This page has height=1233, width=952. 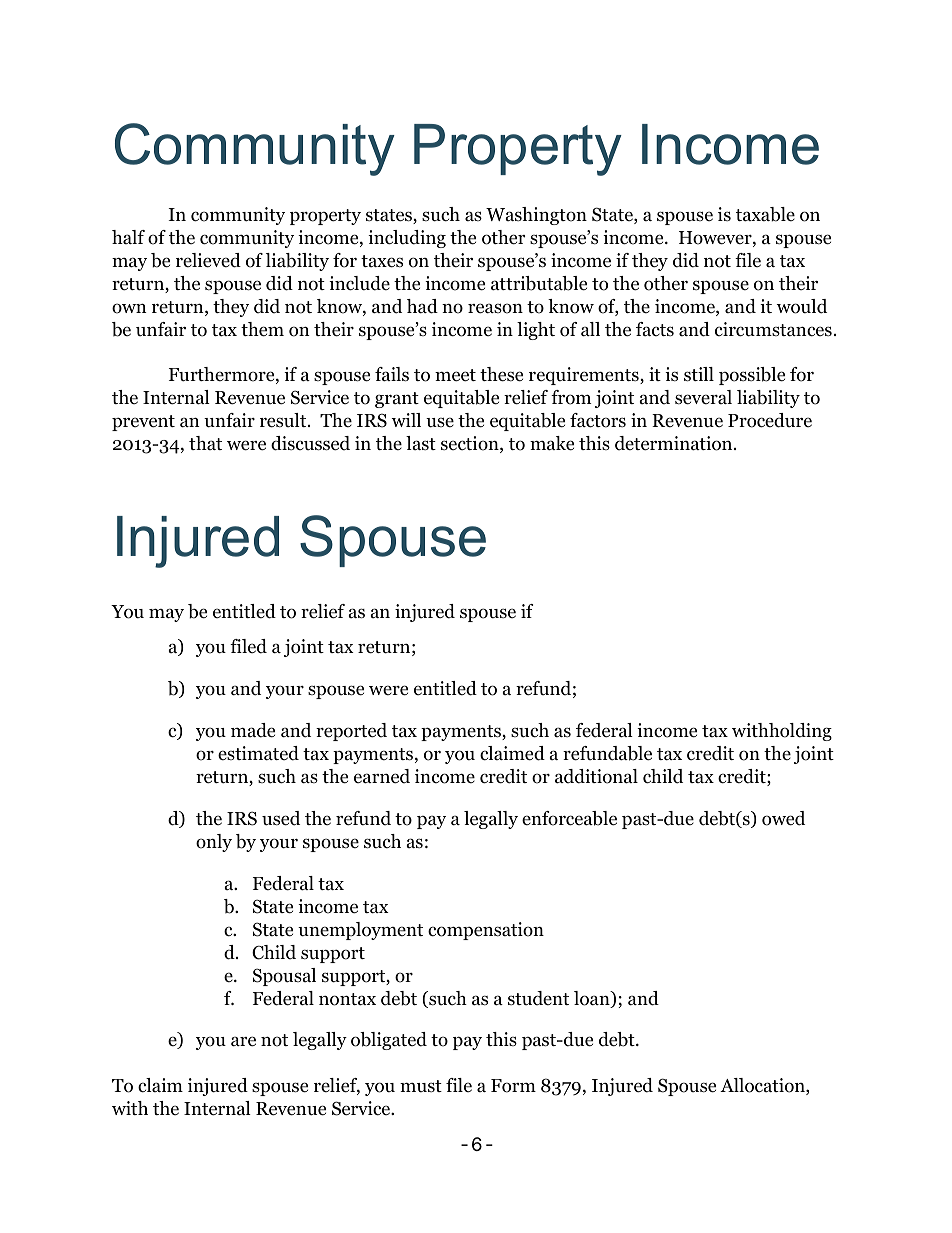 What do you see at coordinates (351, 732) in the page?
I see `reported` at bounding box center [351, 732].
